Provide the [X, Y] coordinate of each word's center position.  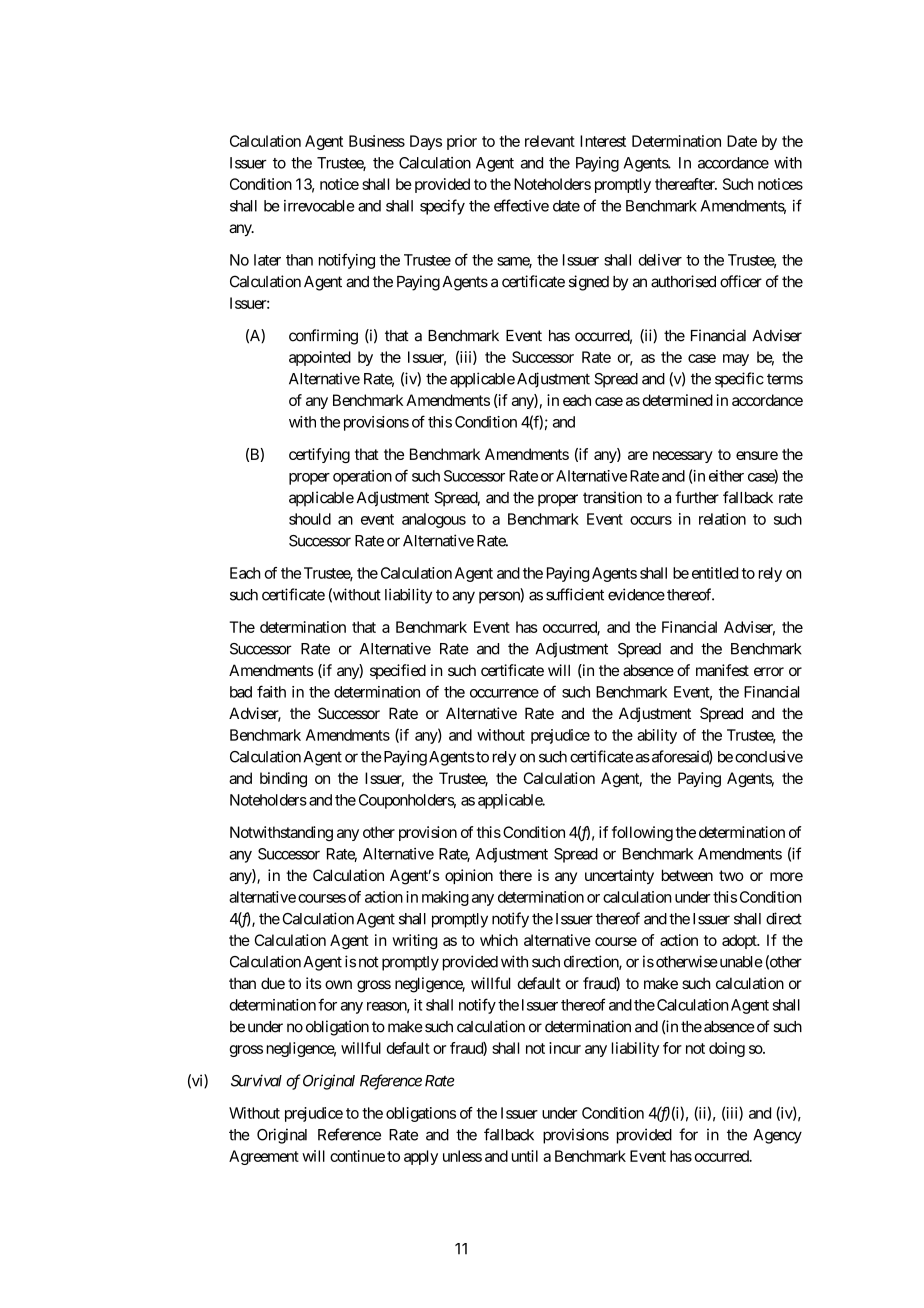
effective [521, 205]
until [525, 1156]
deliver [660, 260]
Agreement [264, 1157]
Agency [777, 1136]
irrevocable [319, 206]
